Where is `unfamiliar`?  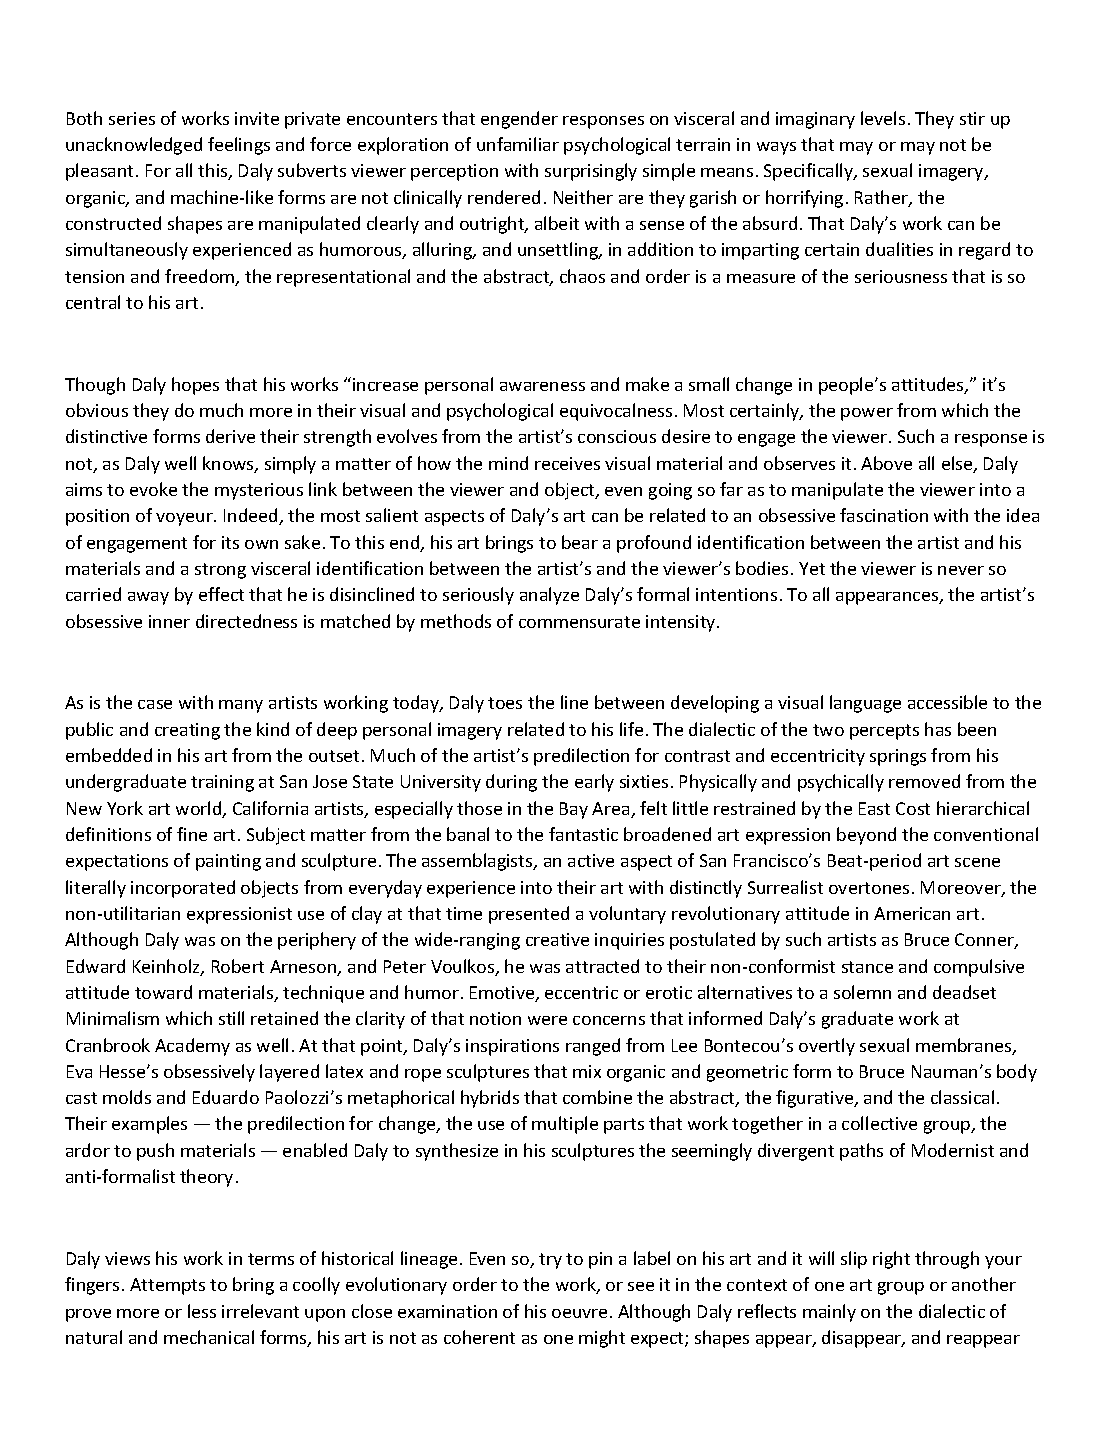
unfamiliar is located at coordinates (518, 144).
